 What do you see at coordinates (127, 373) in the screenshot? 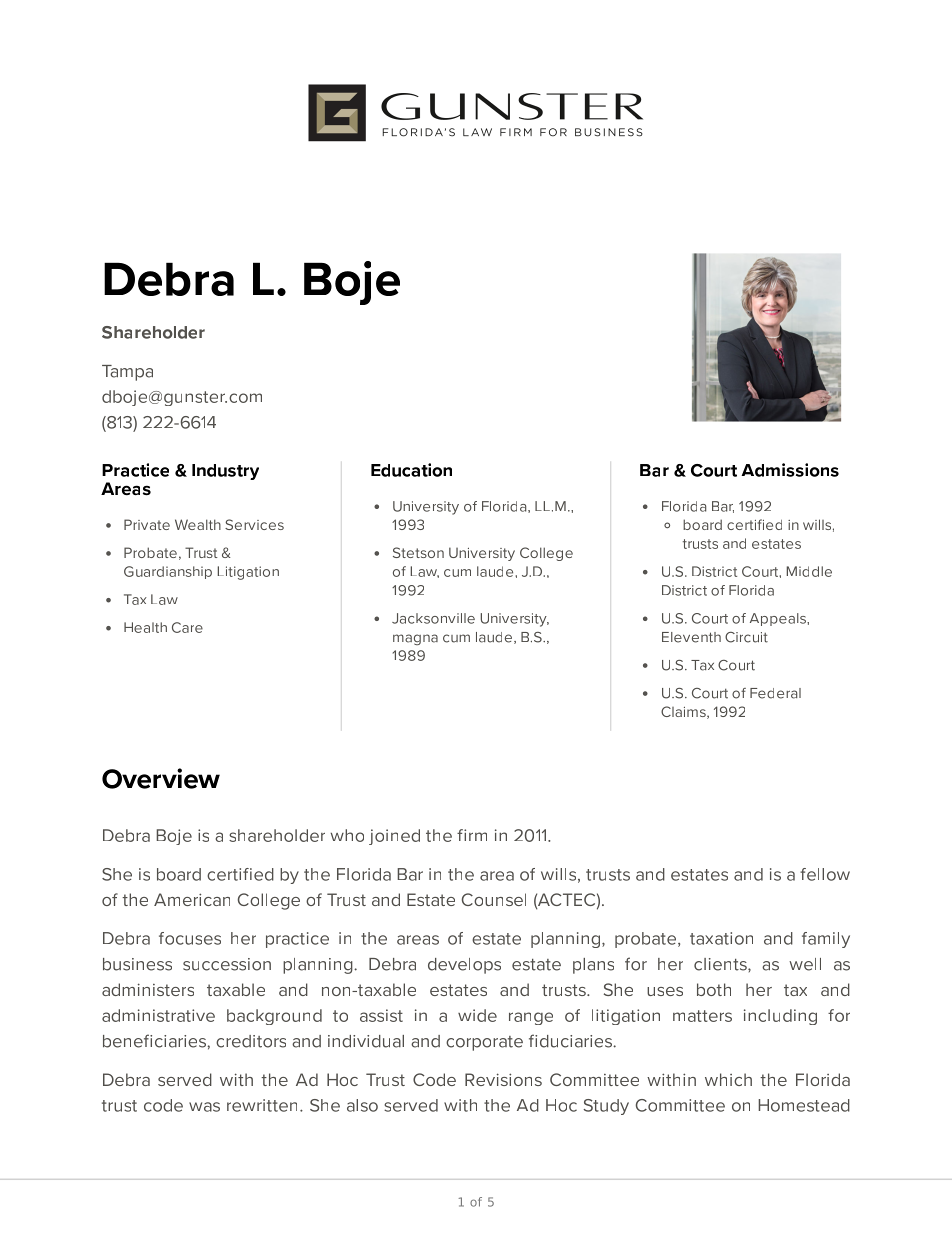
I see `Tampa` at bounding box center [127, 373].
